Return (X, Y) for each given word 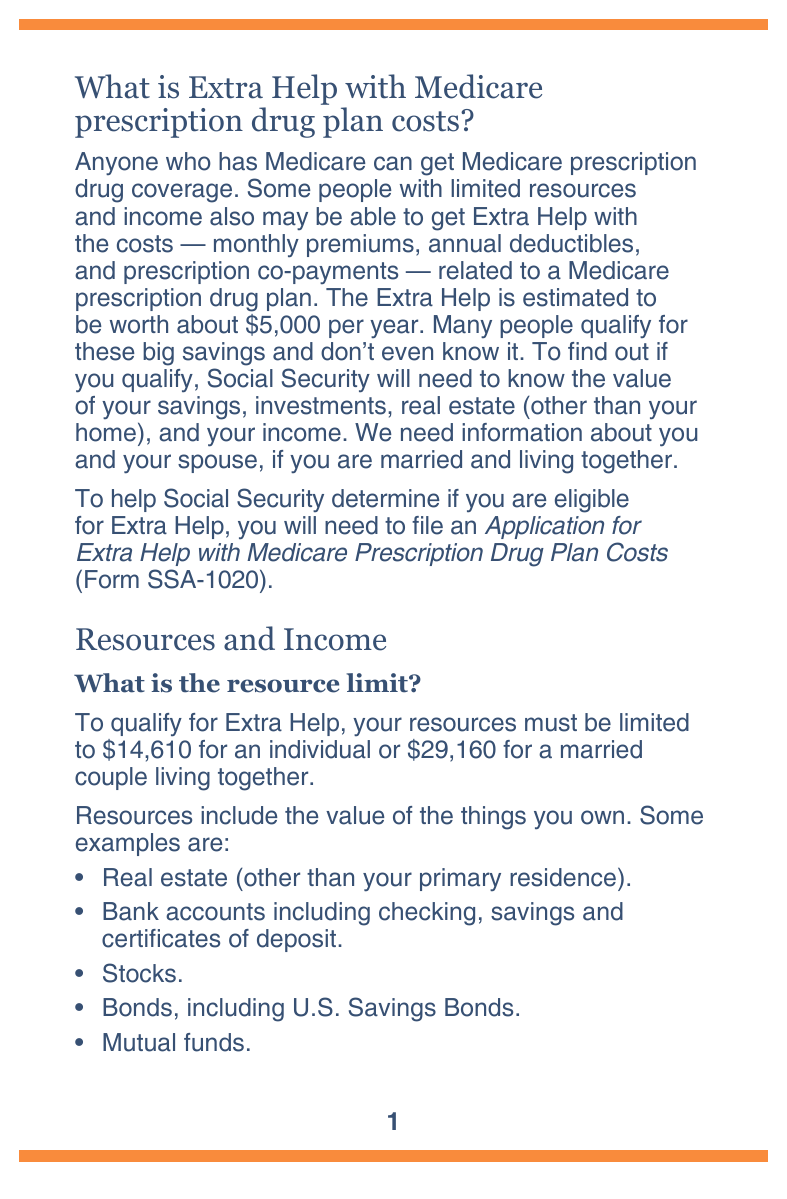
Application (544, 525)
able (373, 216)
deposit (298, 940)
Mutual (139, 1042)
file (427, 525)
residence (564, 877)
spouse (217, 463)
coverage (182, 193)
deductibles (571, 243)
